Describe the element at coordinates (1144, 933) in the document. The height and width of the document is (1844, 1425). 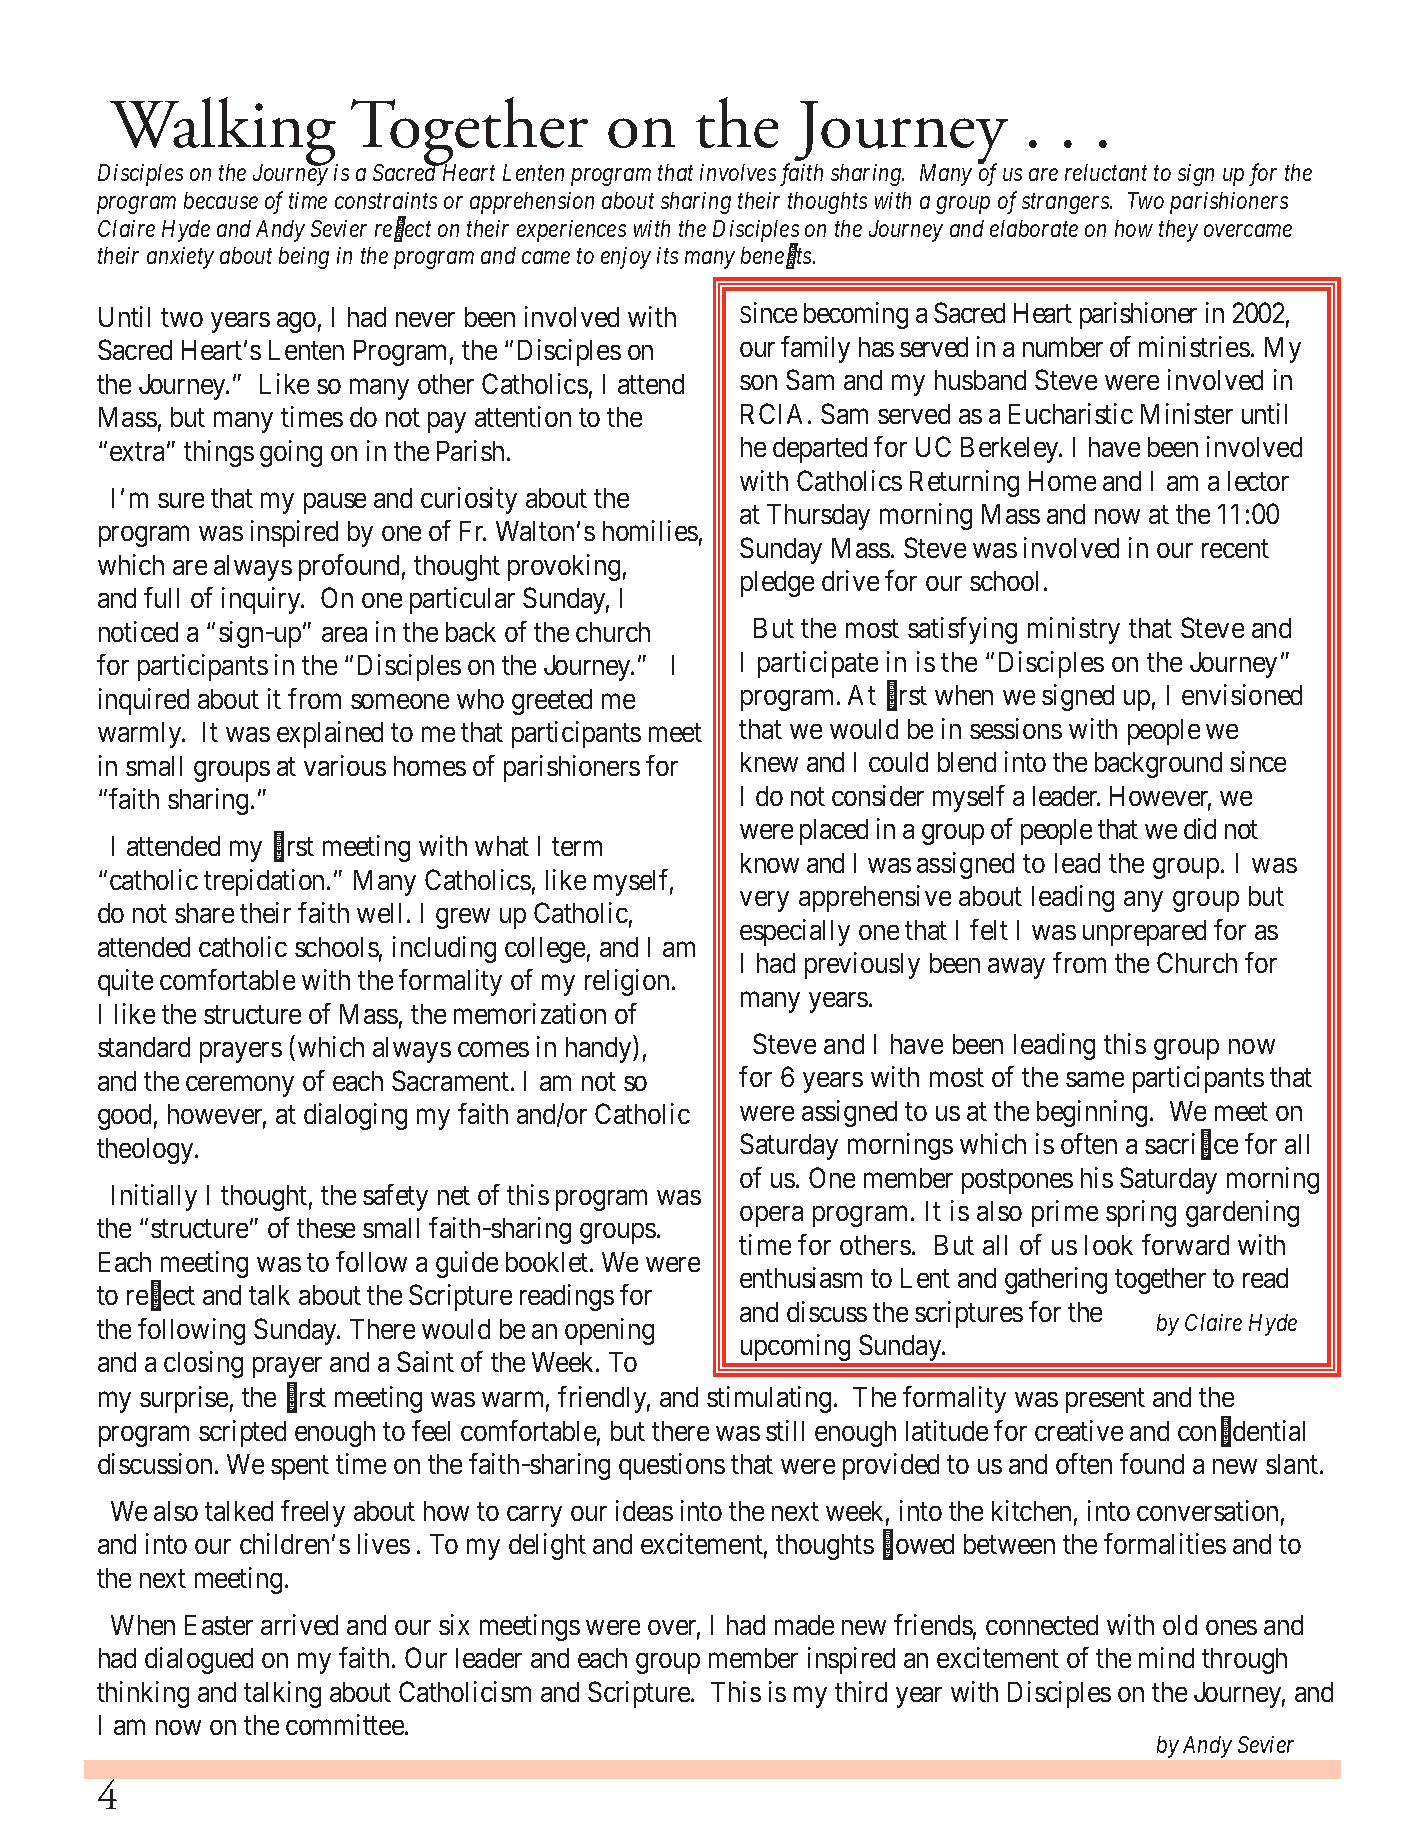
I see `unprepared` at that location.
